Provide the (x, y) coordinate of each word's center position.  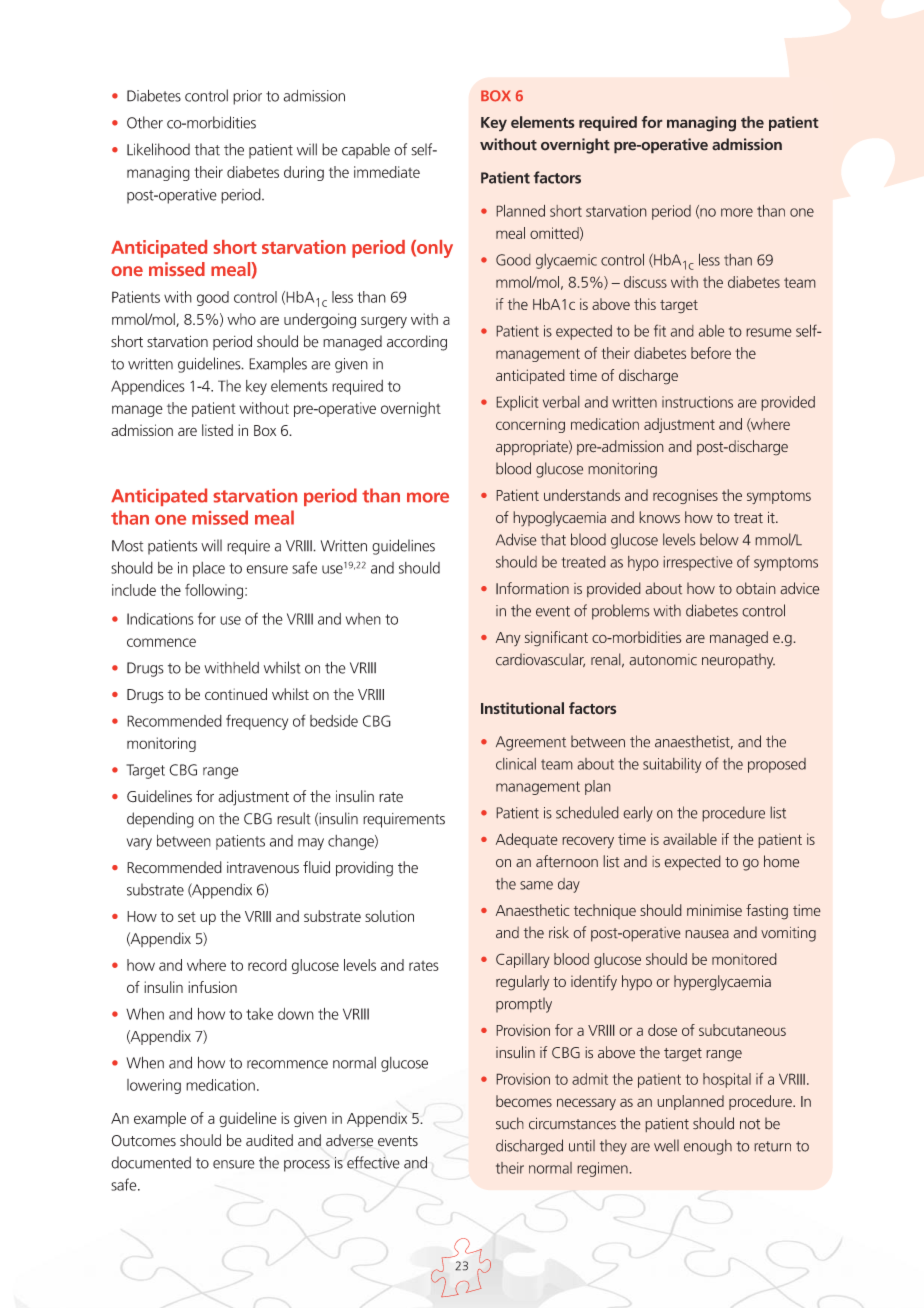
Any (508, 639)
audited (269, 1140)
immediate (387, 172)
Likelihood (158, 149)
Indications (160, 619)
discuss (645, 282)
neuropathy (738, 661)
